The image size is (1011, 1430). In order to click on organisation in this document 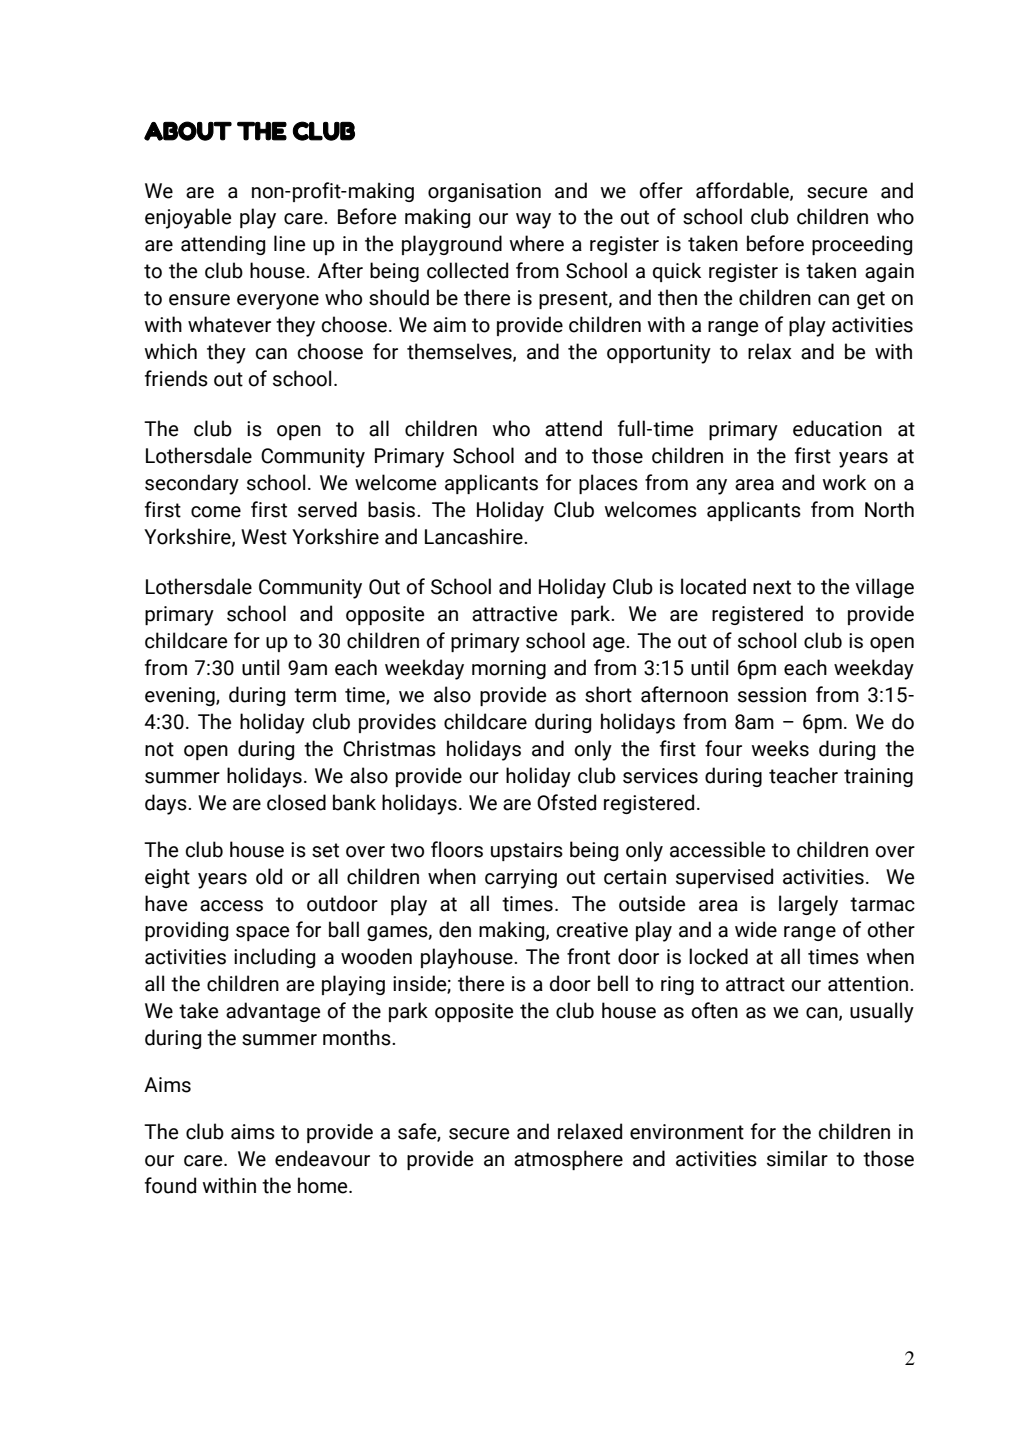, I will do `click(484, 192)`.
